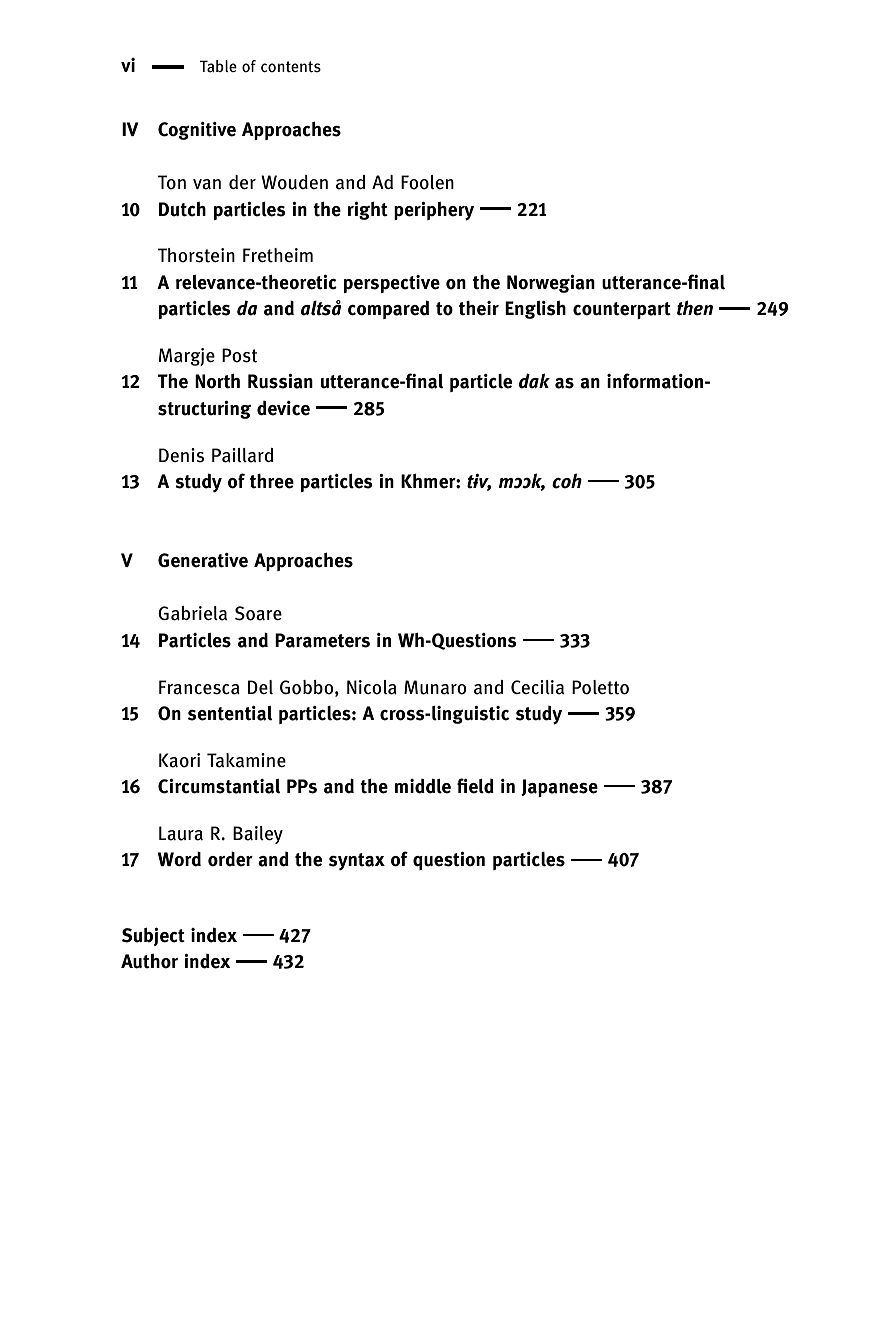 The width and height of the screenshot is (896, 1331). I want to click on periphery, so click(434, 211).
